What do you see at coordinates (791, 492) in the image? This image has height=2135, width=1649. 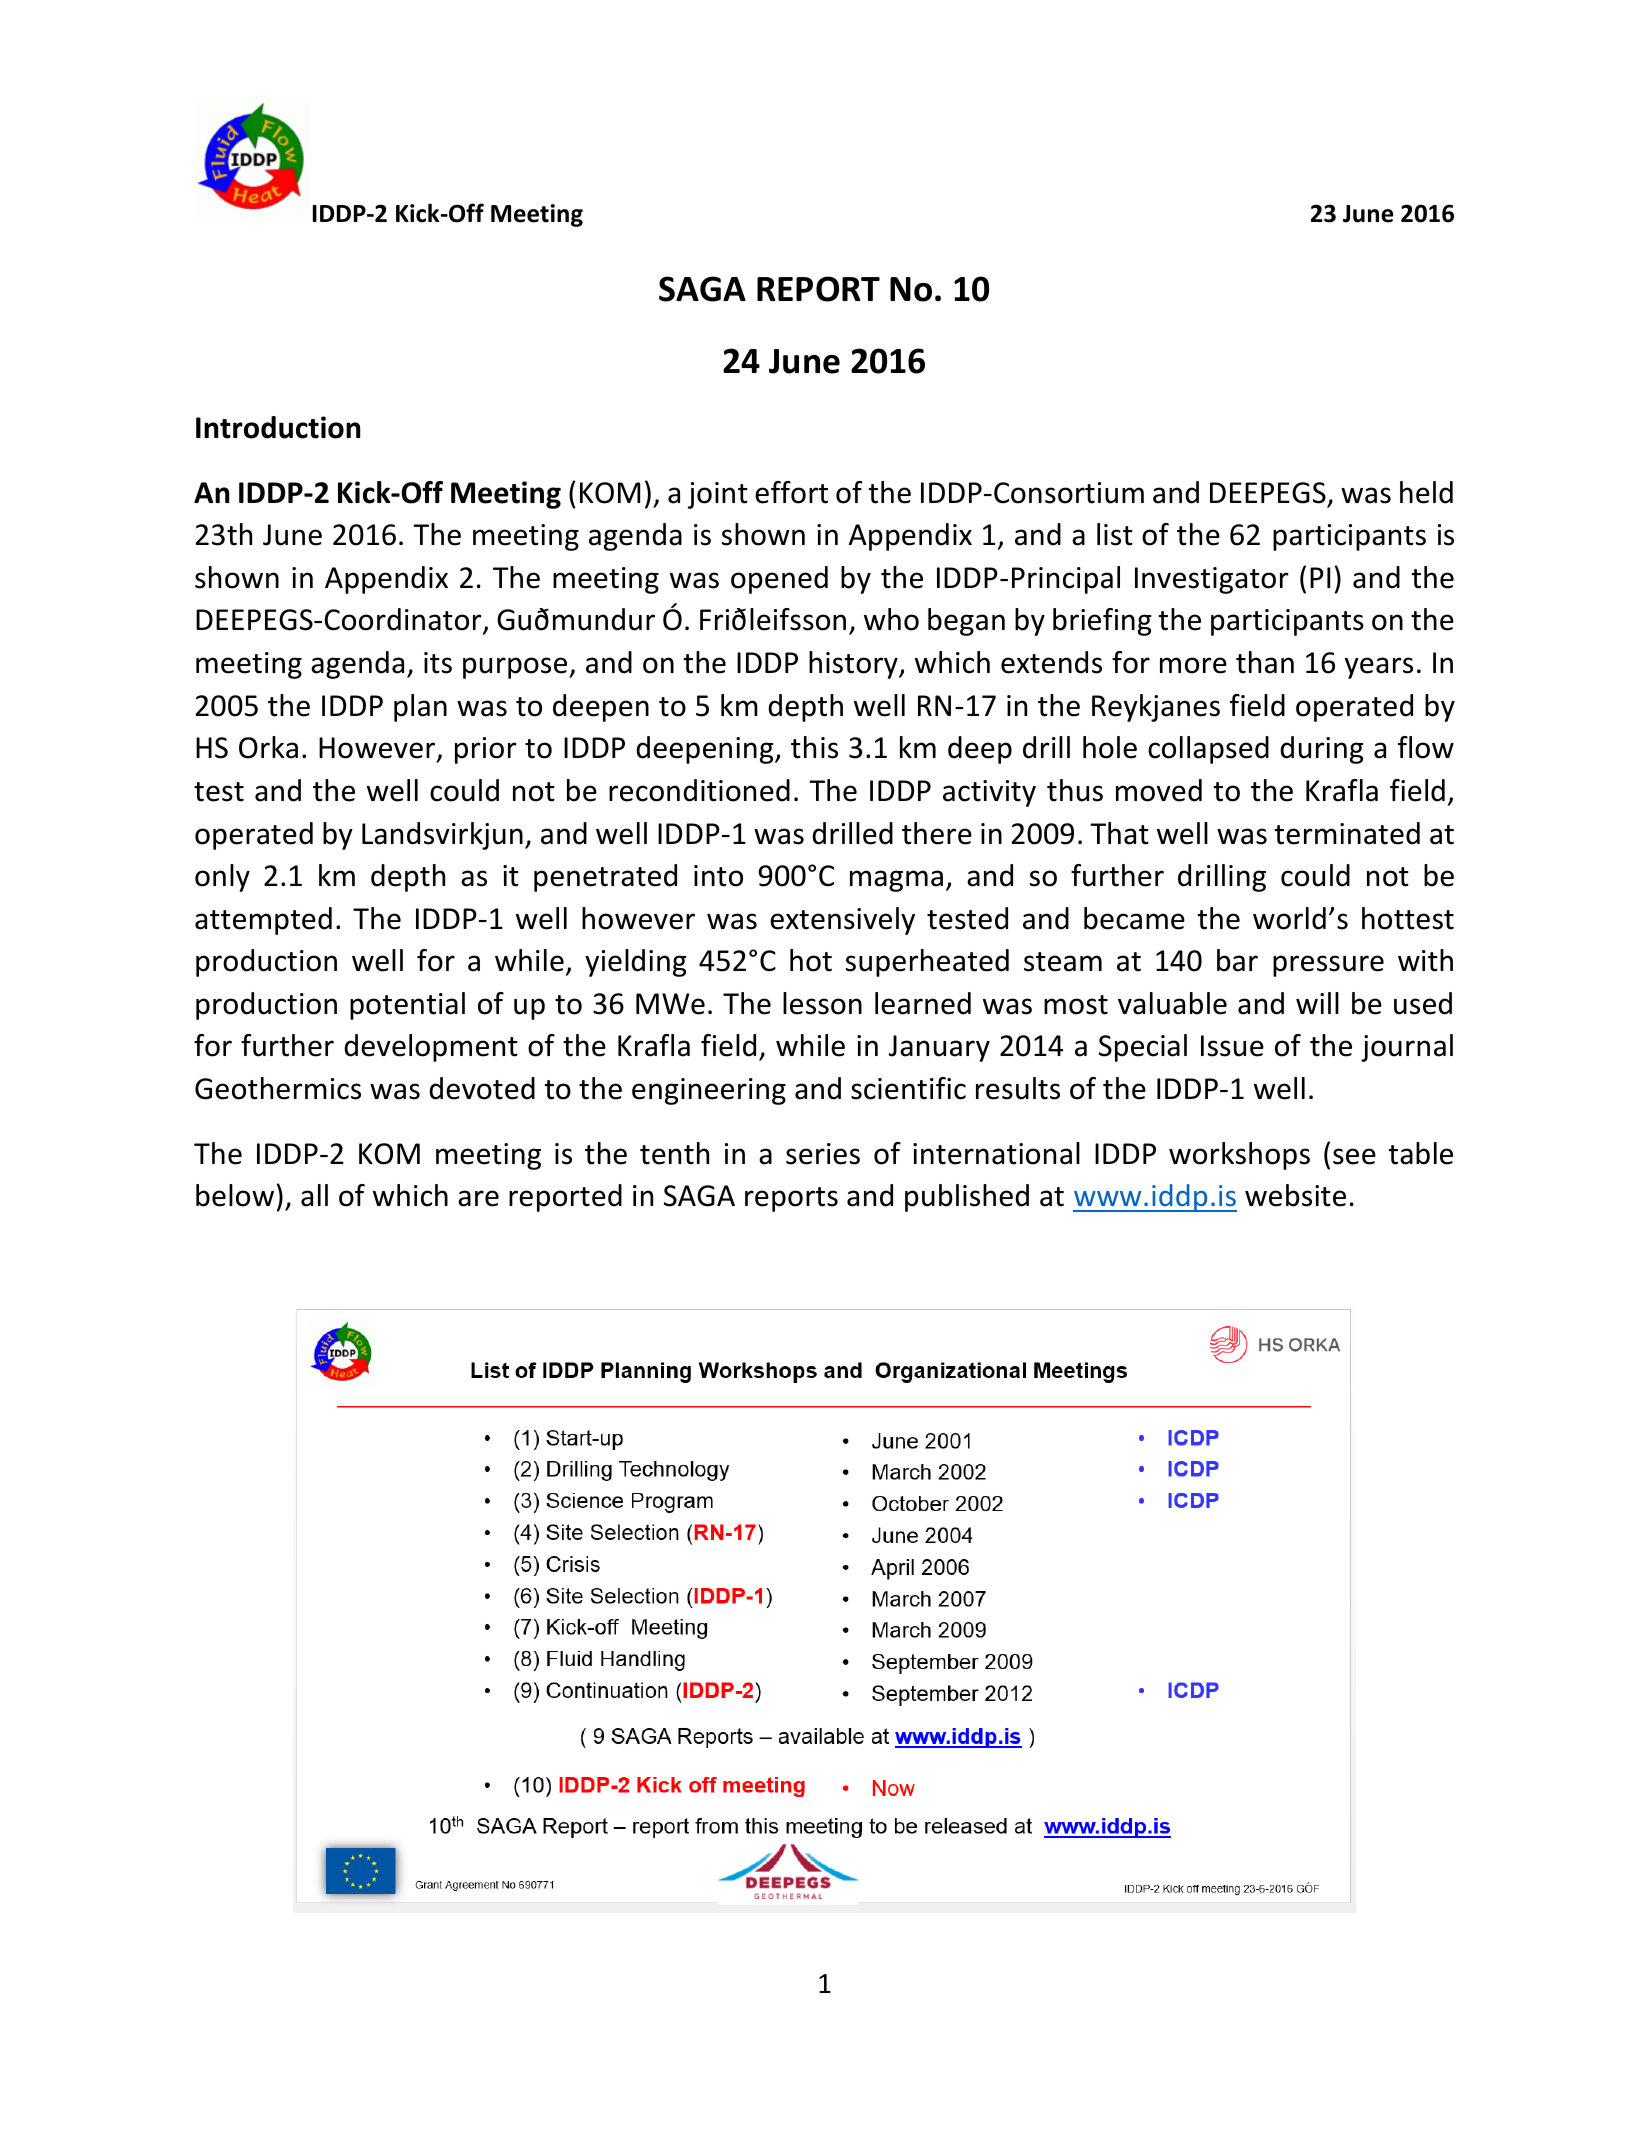 I see `effort` at bounding box center [791, 492].
